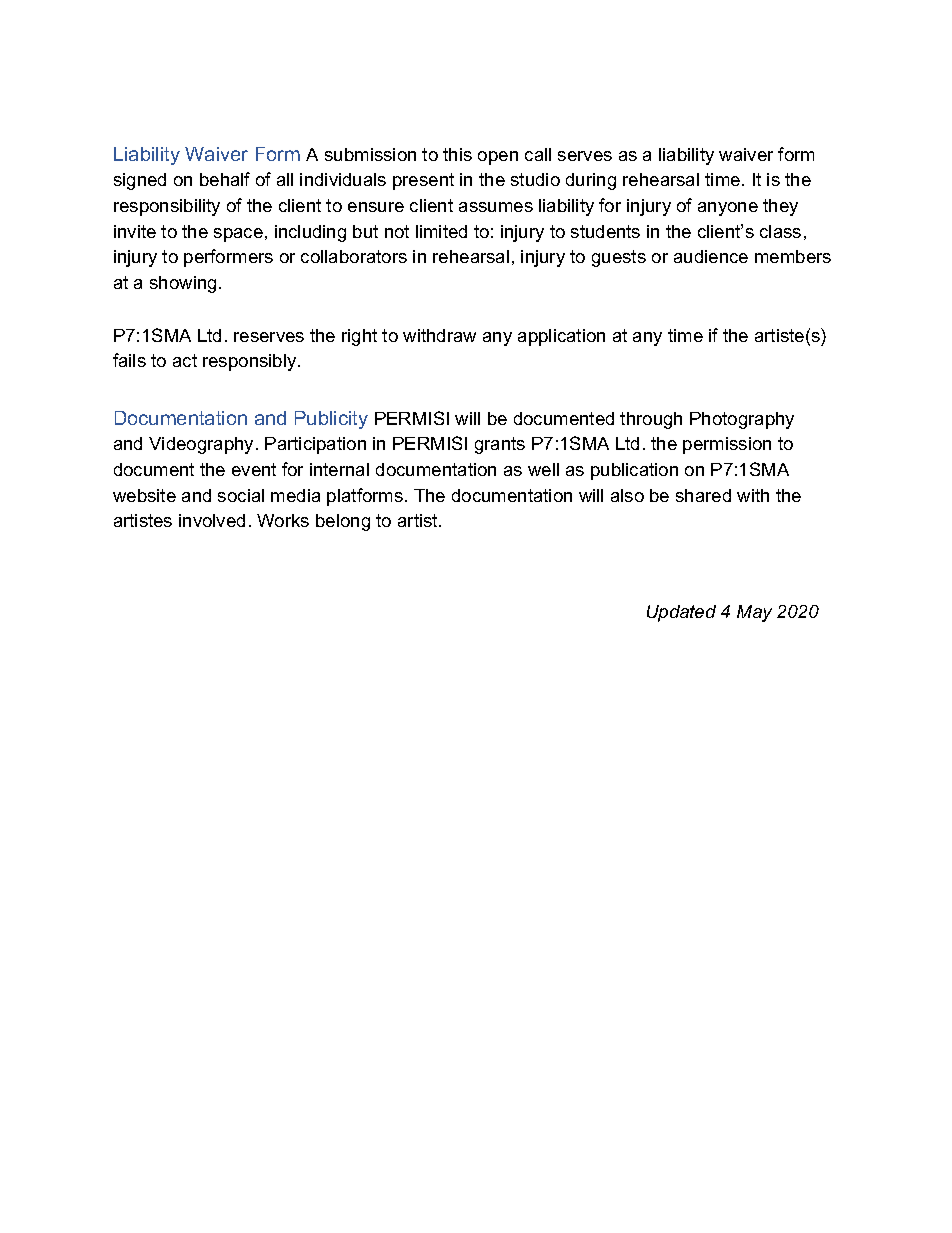  Describe the element at coordinates (754, 613) in the image. I see `May` at that location.
